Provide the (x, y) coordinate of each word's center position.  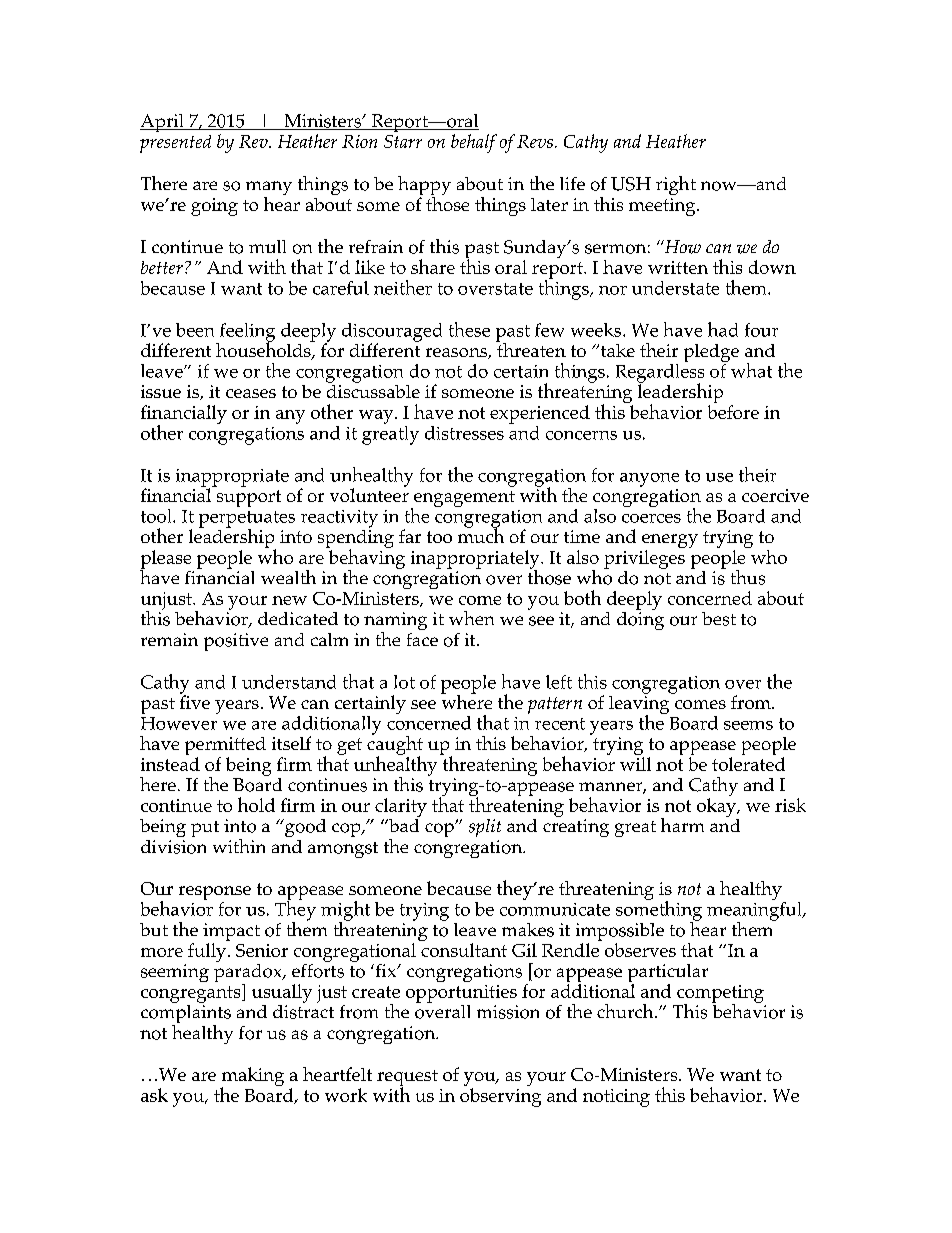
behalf (474, 143)
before (733, 412)
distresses (464, 433)
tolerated (748, 764)
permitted (225, 747)
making (252, 1078)
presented (175, 144)
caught (395, 745)
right (676, 185)
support (249, 498)
